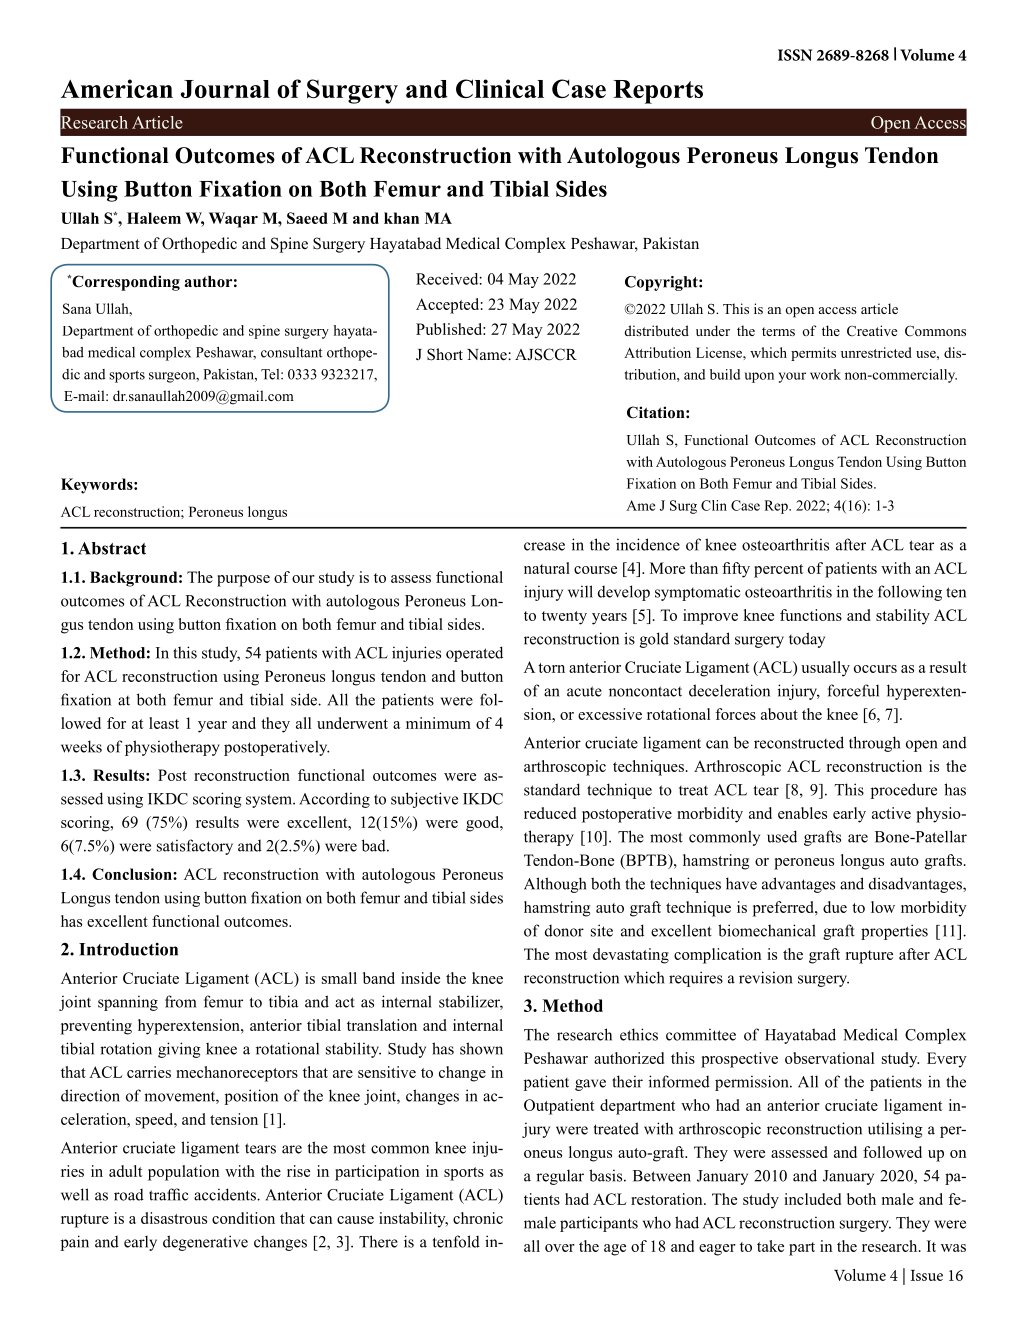 The image size is (1027, 1329). Describe the element at coordinates (225, 89) in the screenshot. I see `Journal` at that location.
